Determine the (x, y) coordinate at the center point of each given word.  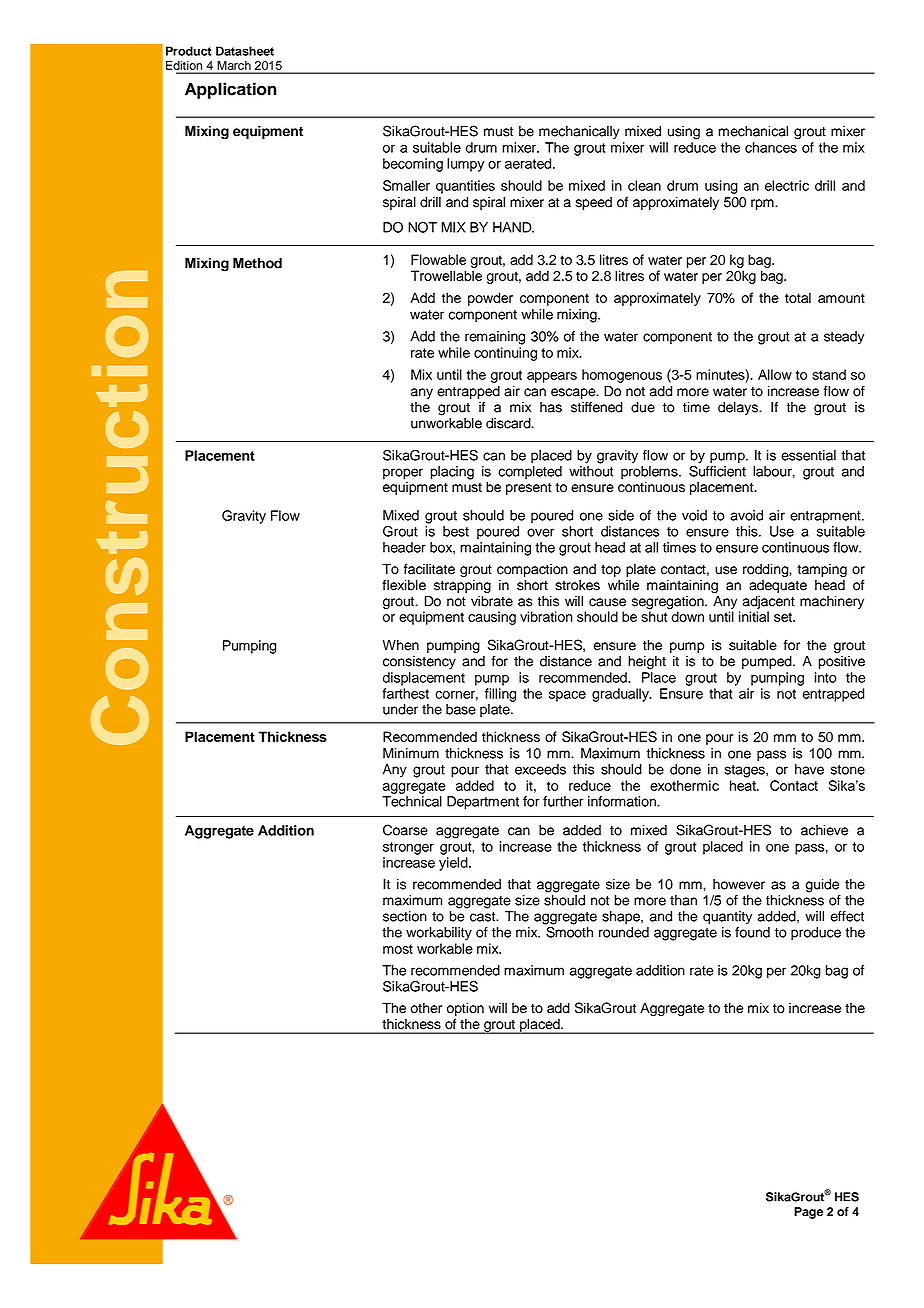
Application (231, 90)
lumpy (465, 165)
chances (771, 147)
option (465, 1009)
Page (808, 1213)
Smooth (568, 931)
